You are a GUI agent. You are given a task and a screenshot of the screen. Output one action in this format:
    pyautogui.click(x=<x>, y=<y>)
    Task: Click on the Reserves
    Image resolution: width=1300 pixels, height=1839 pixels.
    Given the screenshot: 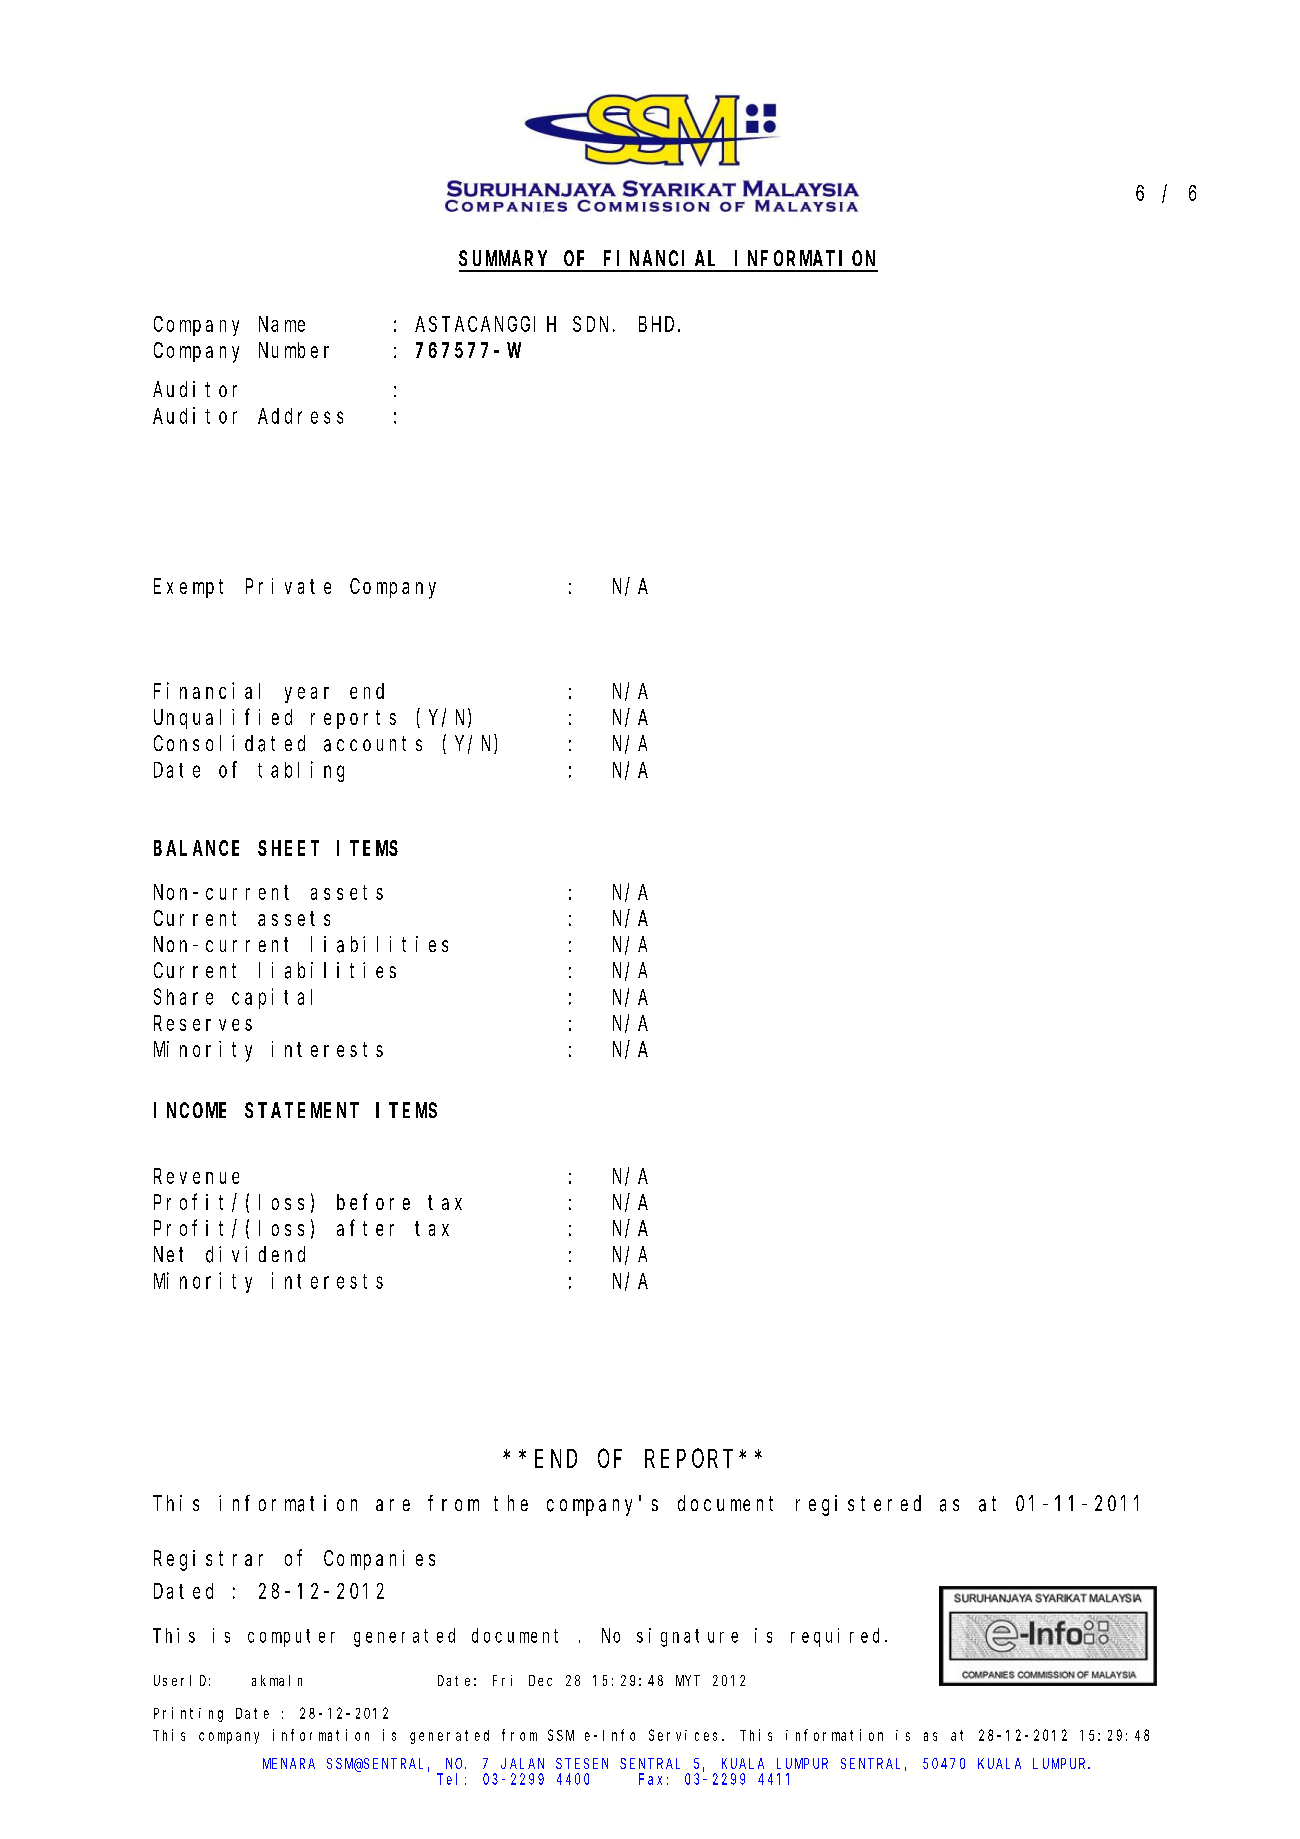 What is the action you would take?
    pyautogui.click(x=203, y=1023)
